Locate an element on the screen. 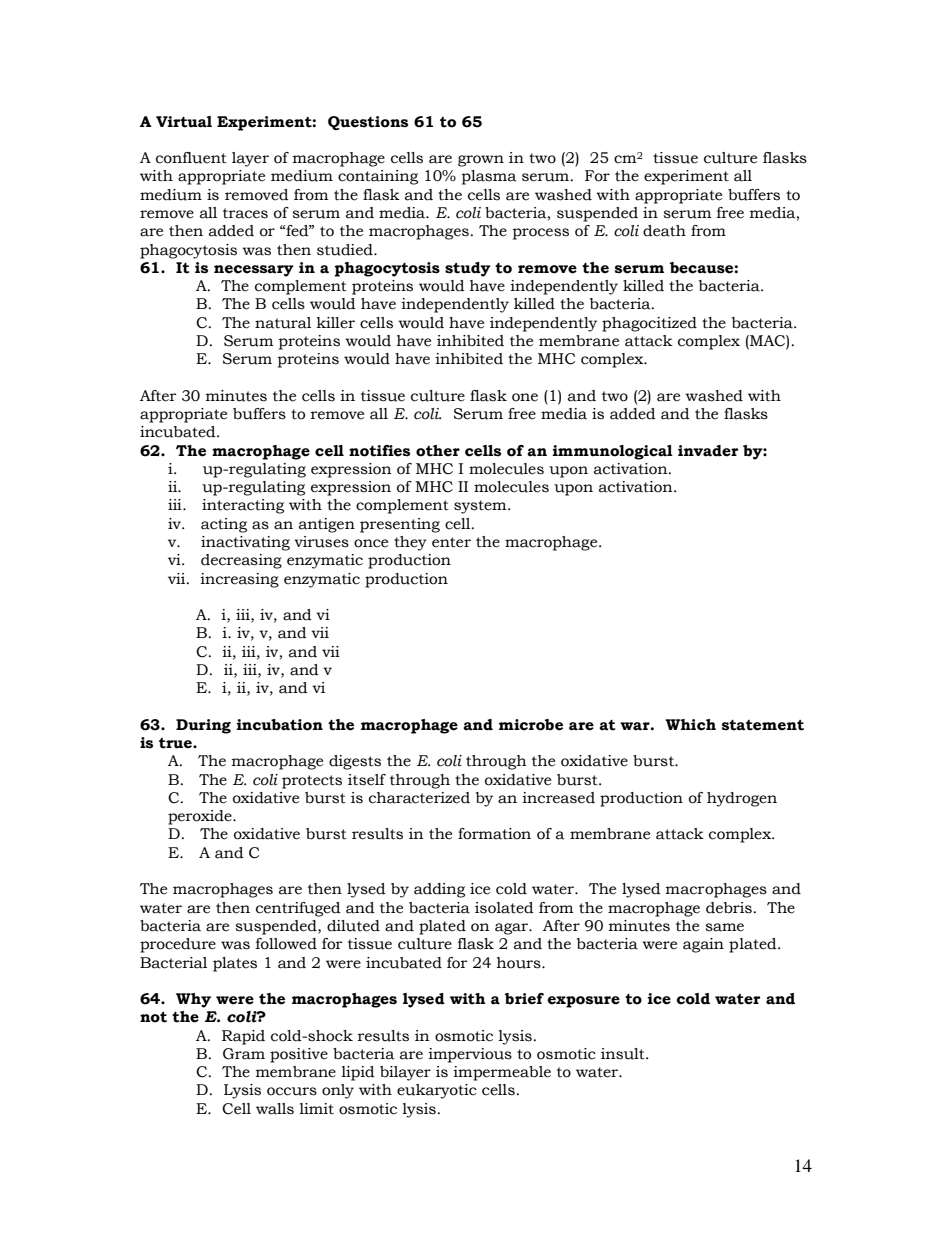 This screenshot has height=1233, width=952. insult is located at coordinates (624, 1054).
